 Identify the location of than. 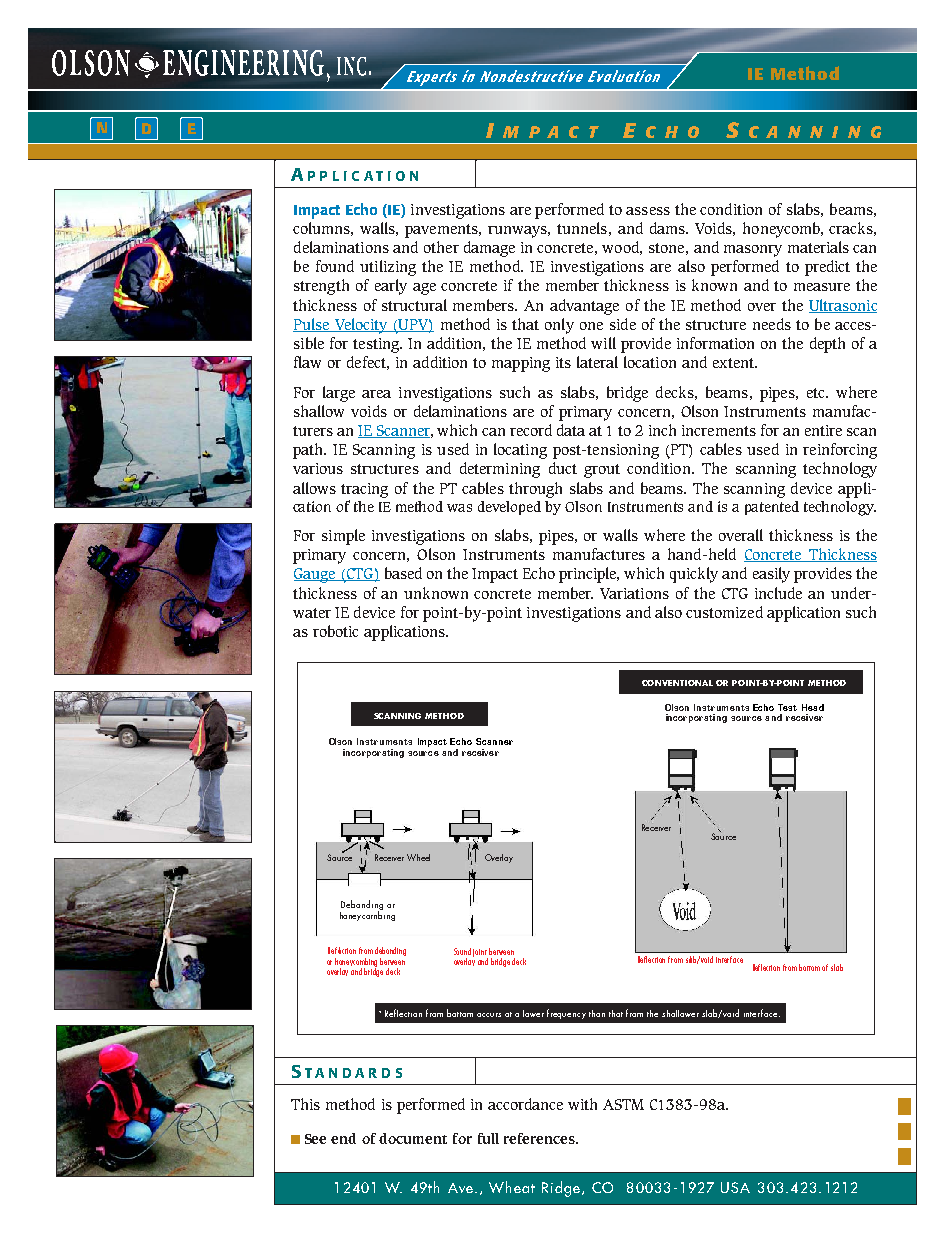
(597, 1013).
